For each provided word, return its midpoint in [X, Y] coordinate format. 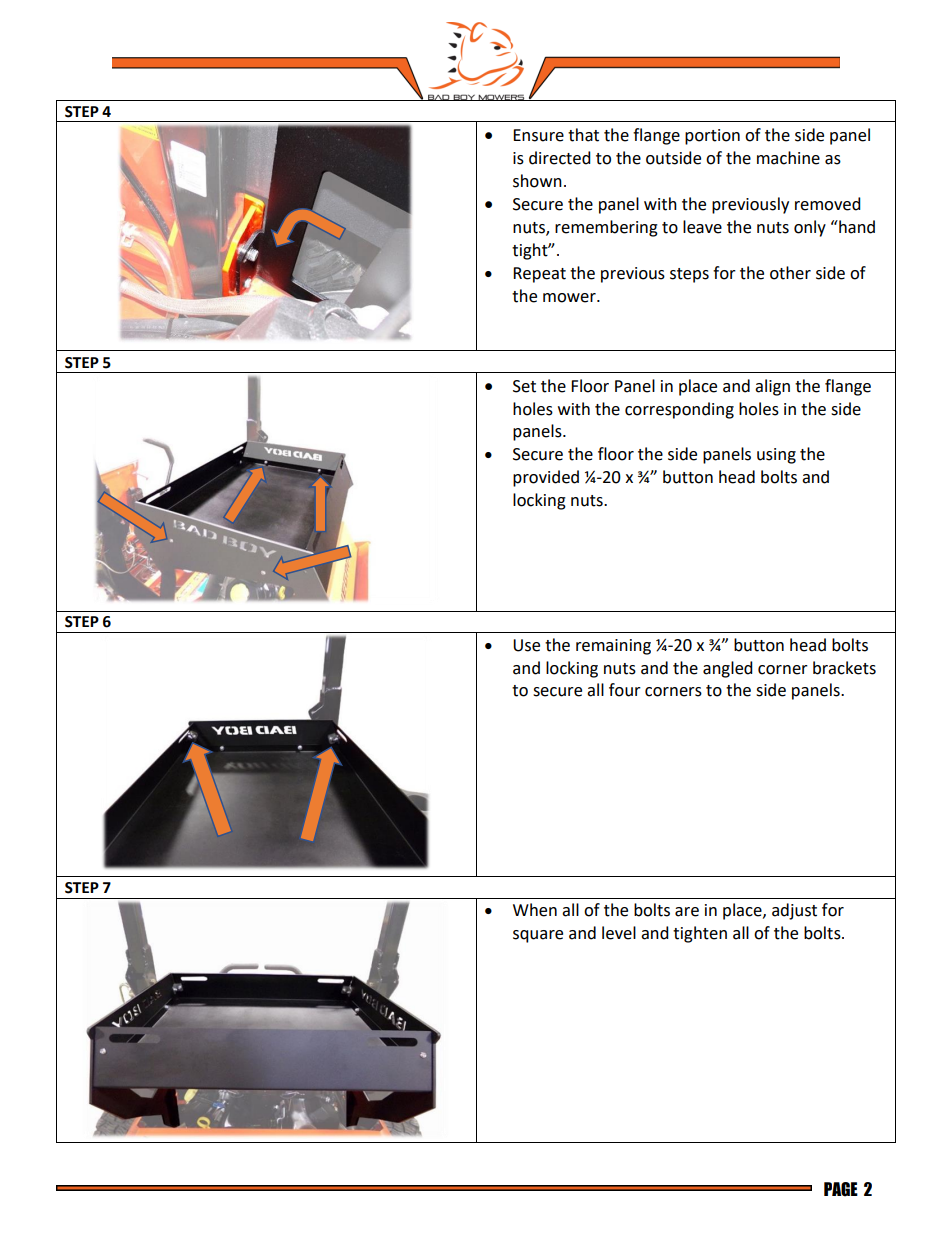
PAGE [841, 1189]
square [538, 936]
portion [712, 137]
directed [560, 158]
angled [728, 669]
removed [828, 204]
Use [526, 645]
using [776, 456]
